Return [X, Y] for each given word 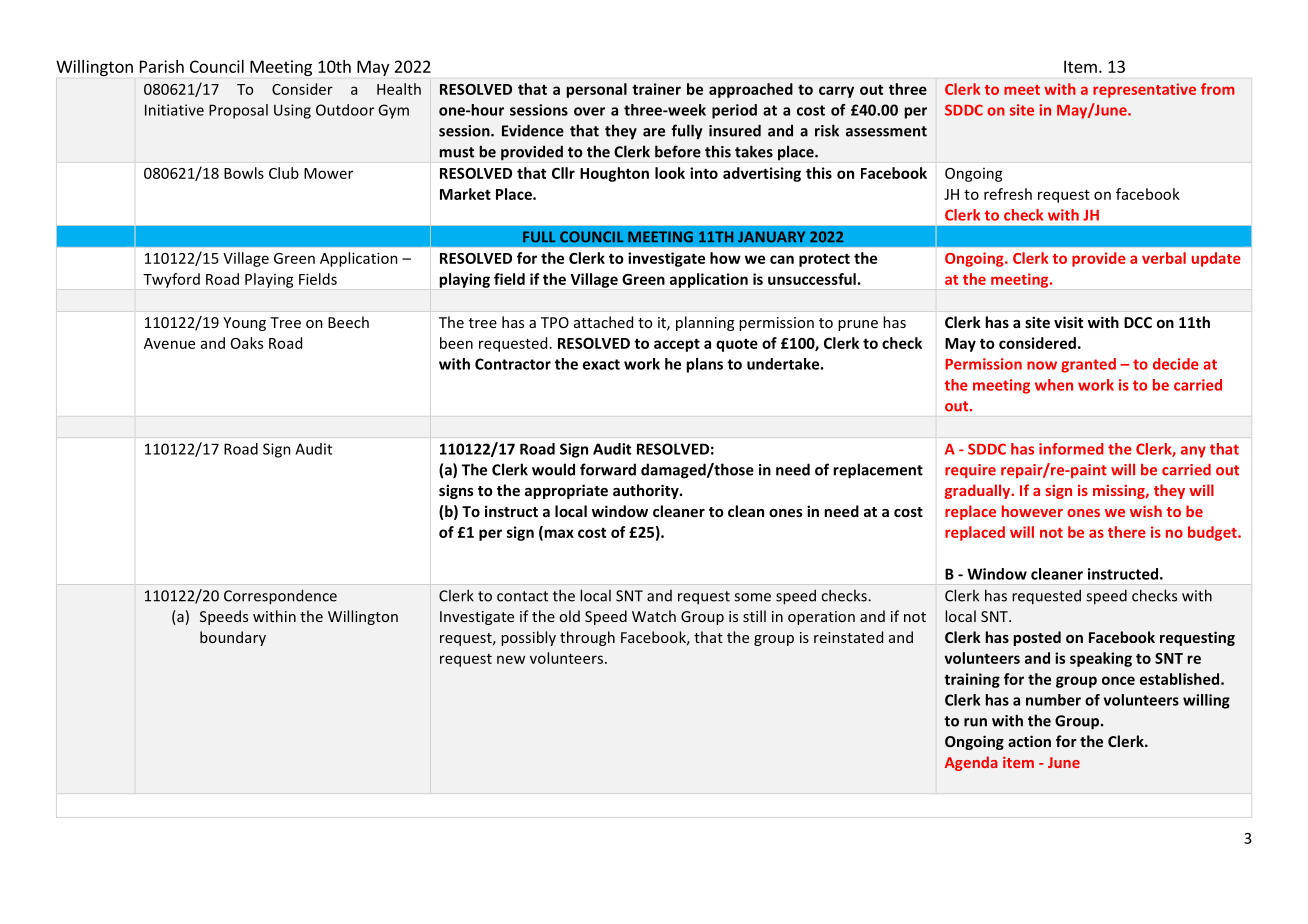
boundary [233, 638]
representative [1144, 90]
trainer [656, 89]
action [1029, 741]
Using [292, 111]
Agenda [971, 763]
